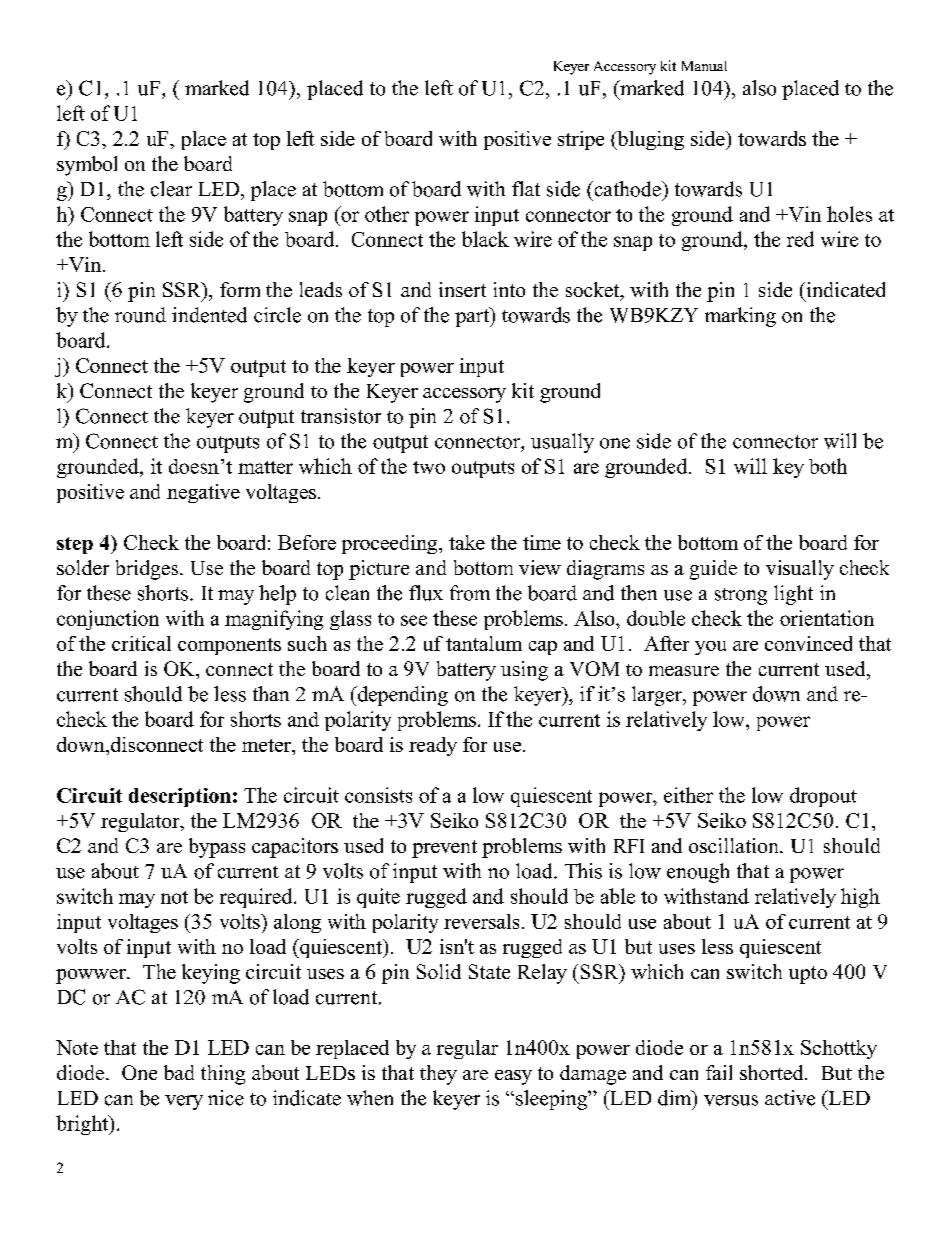  Describe the element at coordinates (581, 140) in the screenshot. I see `stripe` at that location.
